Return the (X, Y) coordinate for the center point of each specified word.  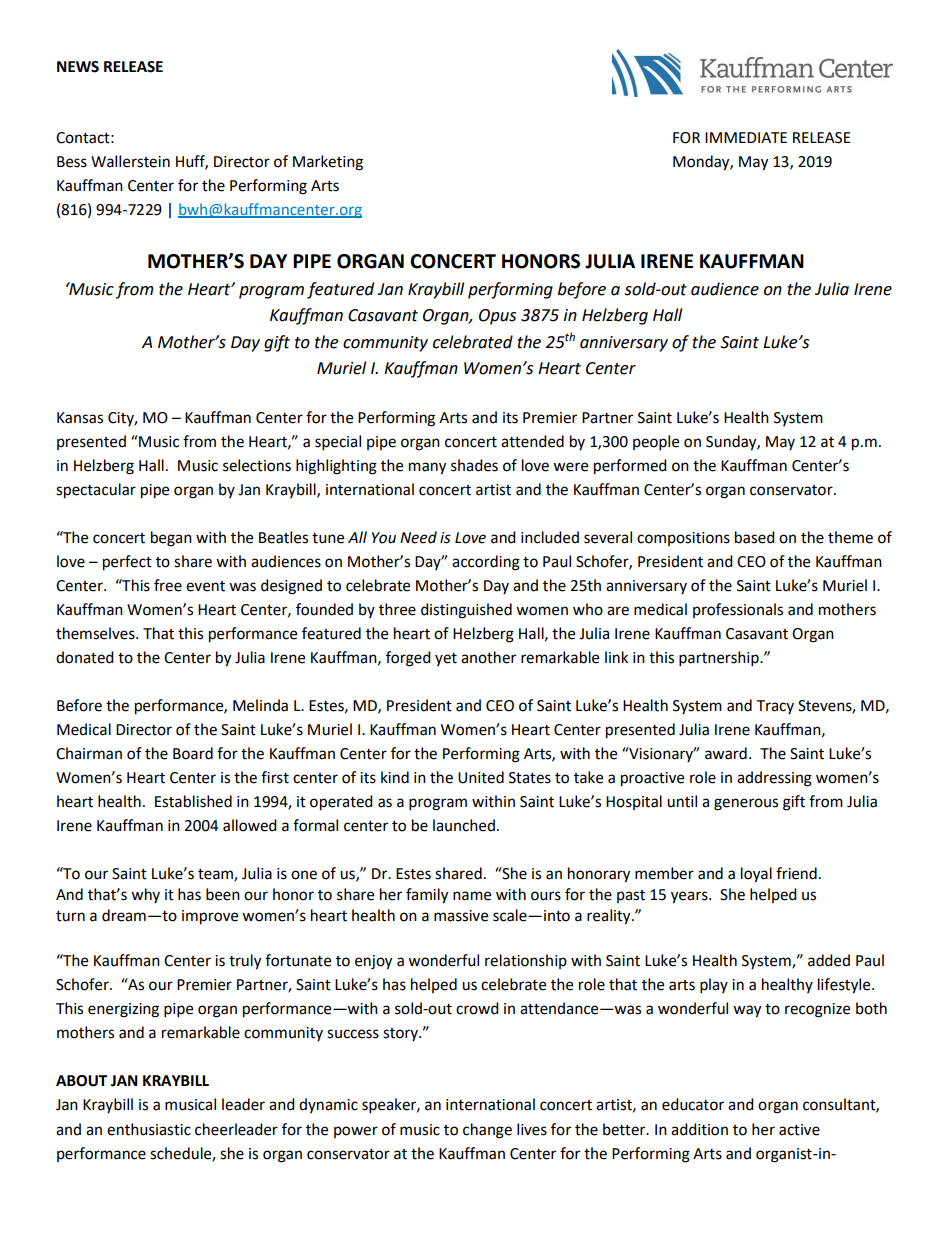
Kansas (80, 418)
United (481, 777)
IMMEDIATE (746, 137)
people (656, 443)
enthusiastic (149, 1129)
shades (474, 465)
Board (193, 753)
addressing (774, 779)
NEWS (78, 67)
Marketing (328, 163)
